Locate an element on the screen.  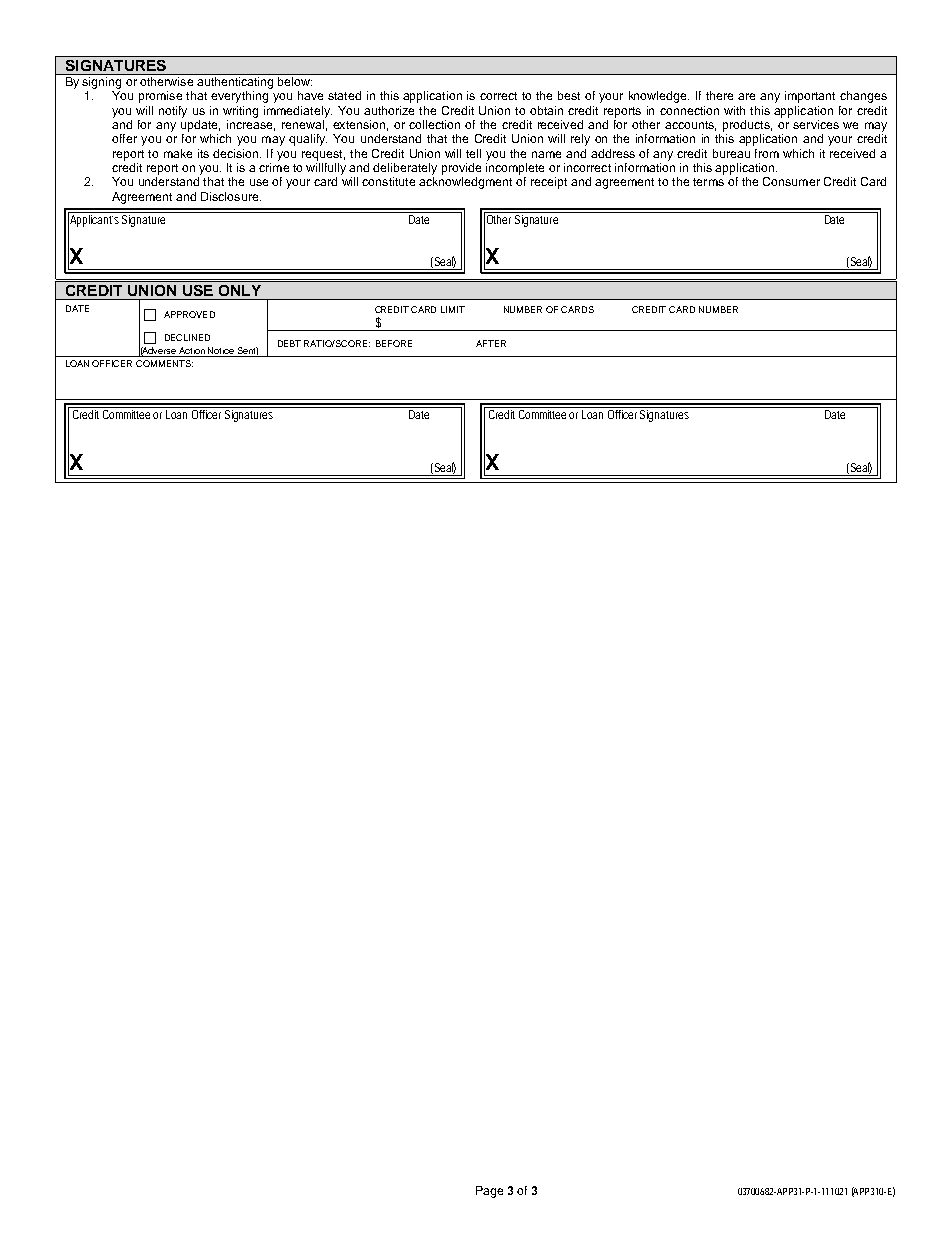
obtain is located at coordinates (546, 110).
